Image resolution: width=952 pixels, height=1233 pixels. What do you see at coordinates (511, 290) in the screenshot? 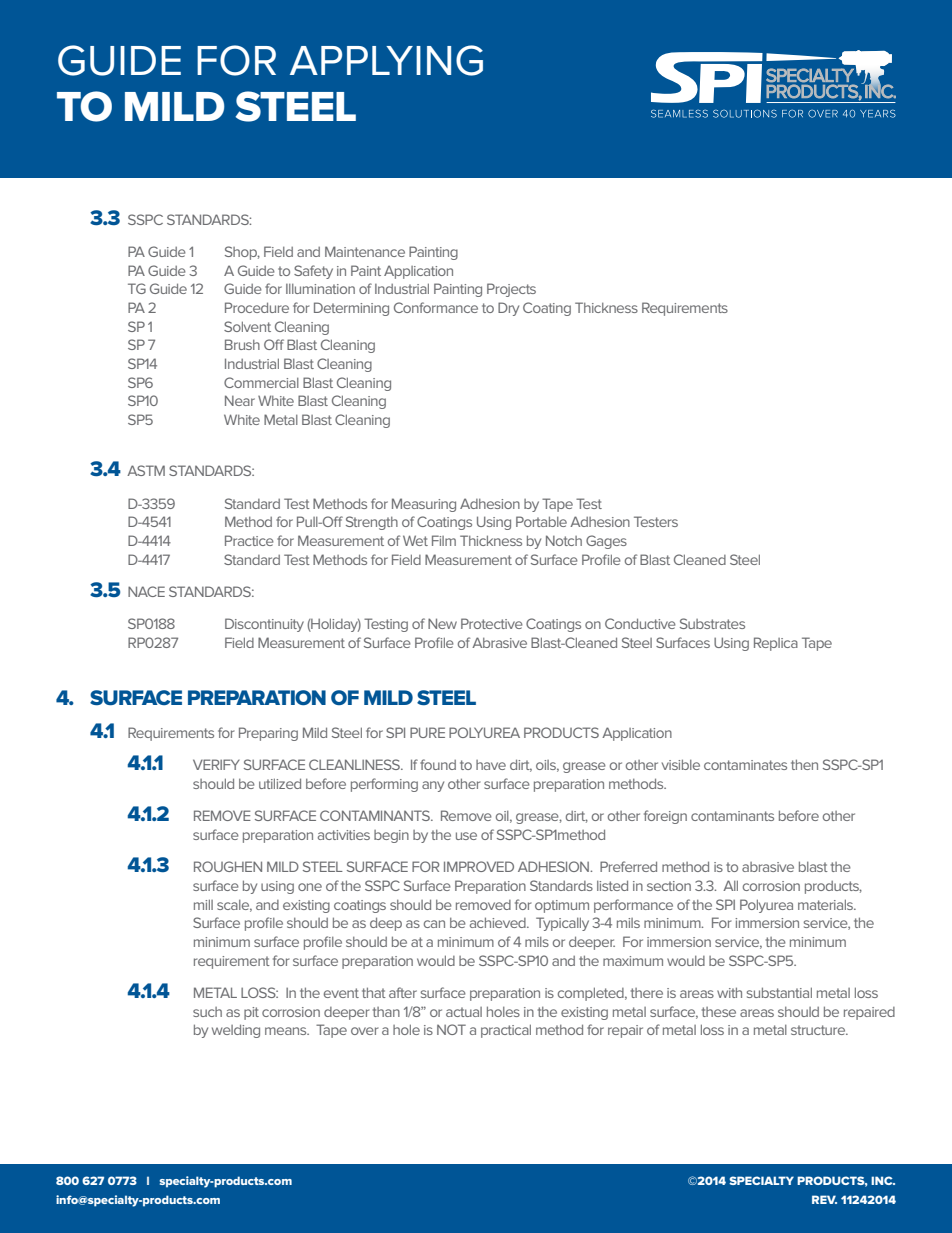
I see `Projects` at bounding box center [511, 290].
